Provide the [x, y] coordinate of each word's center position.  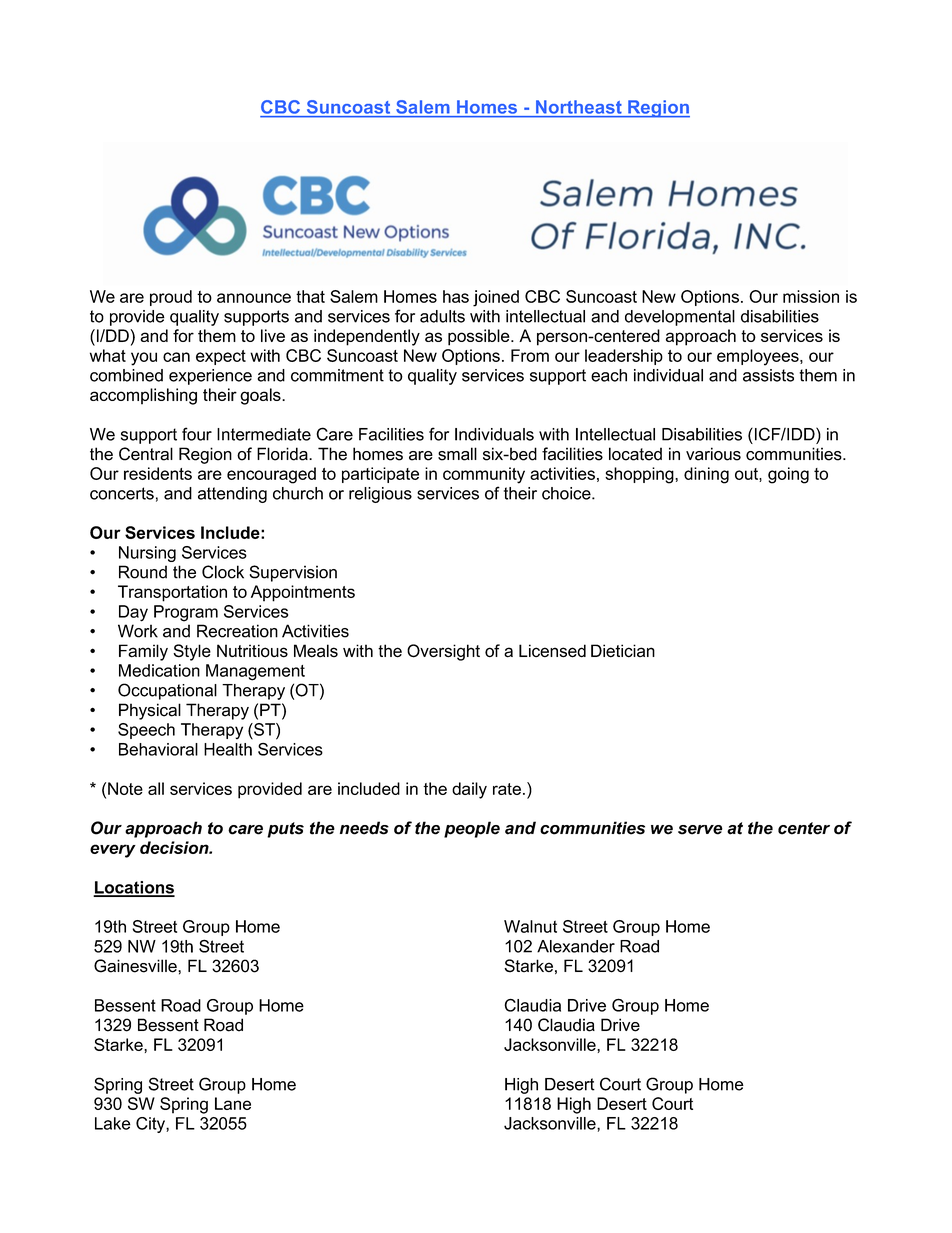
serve [700, 830]
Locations [134, 888]
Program [186, 613]
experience [210, 377]
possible [480, 337]
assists [768, 375]
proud [171, 298]
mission [811, 296]
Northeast [578, 107]
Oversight [443, 652]
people [472, 829]
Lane [233, 1103]
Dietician [623, 651]
